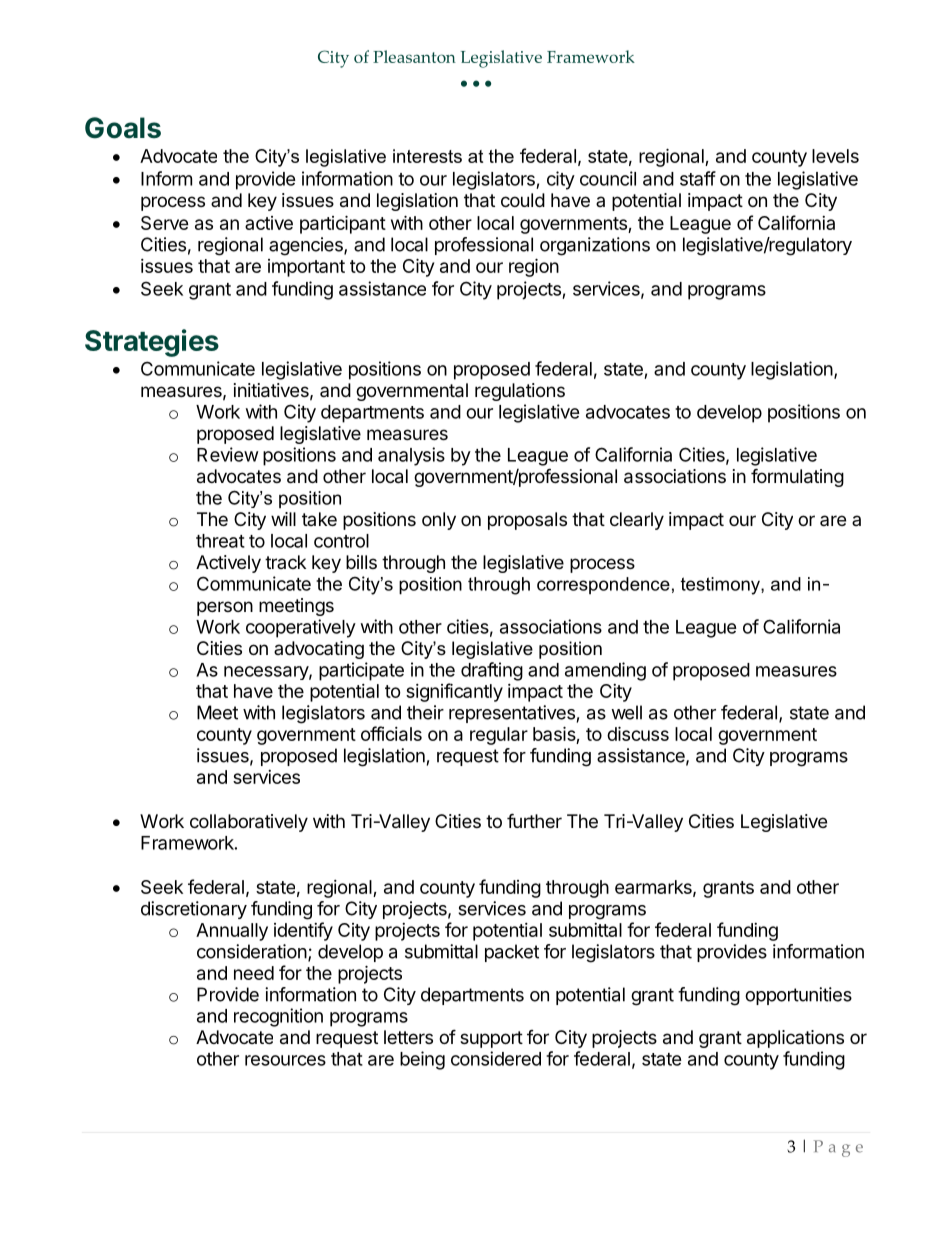 The width and height of the page is (952, 1233). Describe the element at coordinates (123, 128) in the page. I see `Goals` at that location.
